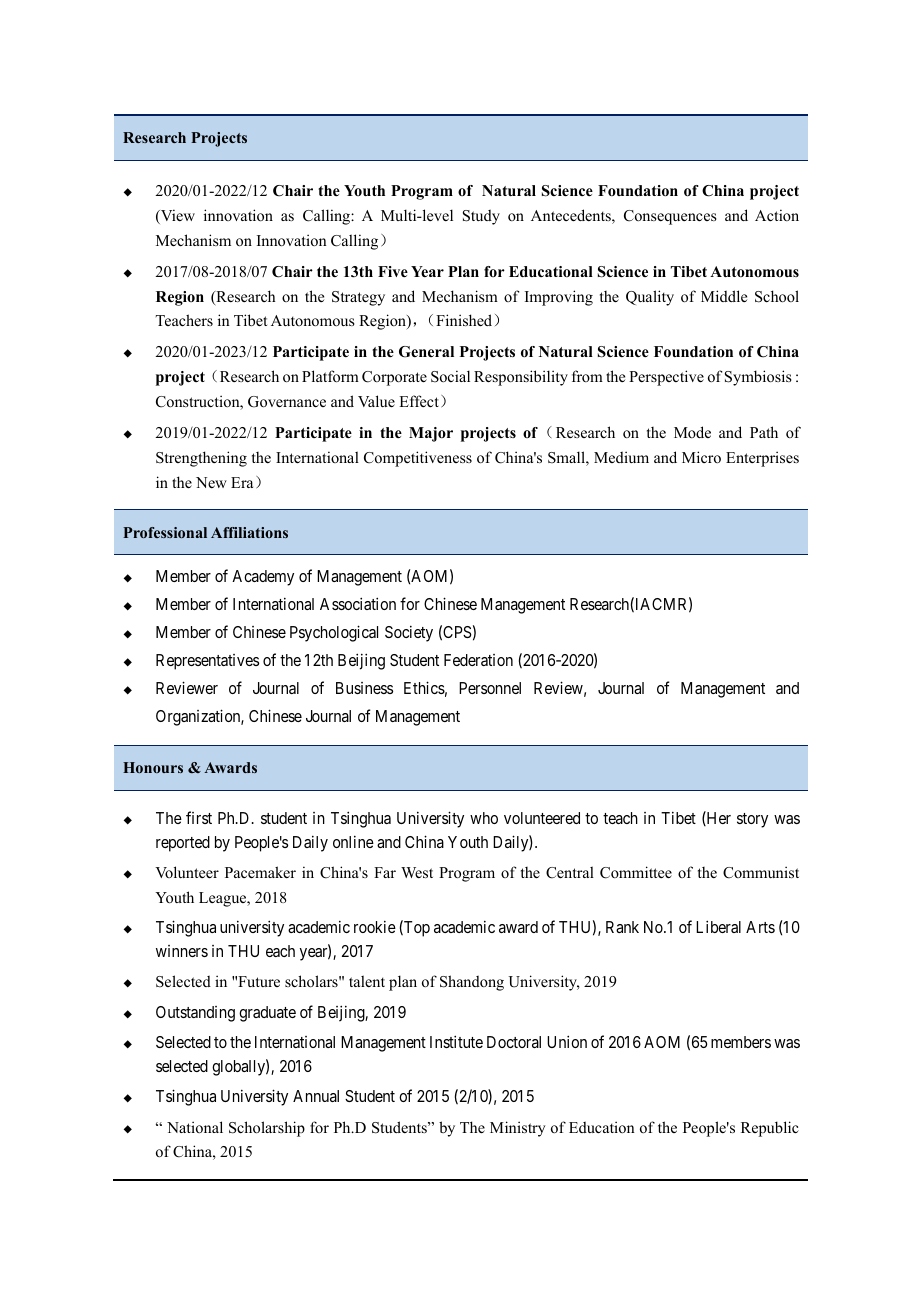  What do you see at coordinates (701, 457) in the screenshot?
I see `Micro` at bounding box center [701, 457].
